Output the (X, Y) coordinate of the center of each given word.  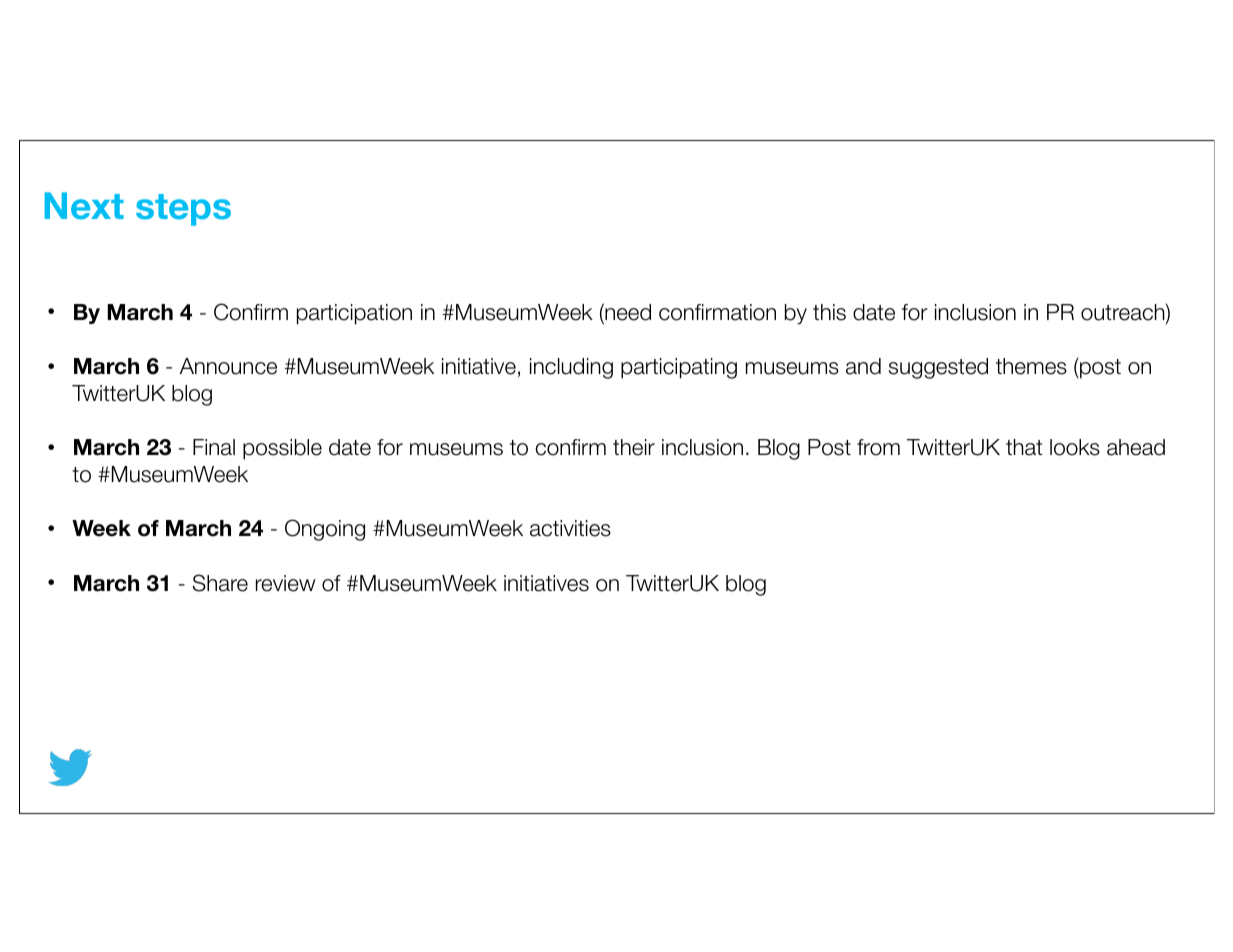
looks (1075, 447)
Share (220, 583)
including (571, 368)
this (829, 312)
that (1024, 447)
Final (214, 447)
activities (570, 528)
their (634, 447)
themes (1031, 366)
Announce (228, 366)
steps (183, 210)
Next (84, 206)
